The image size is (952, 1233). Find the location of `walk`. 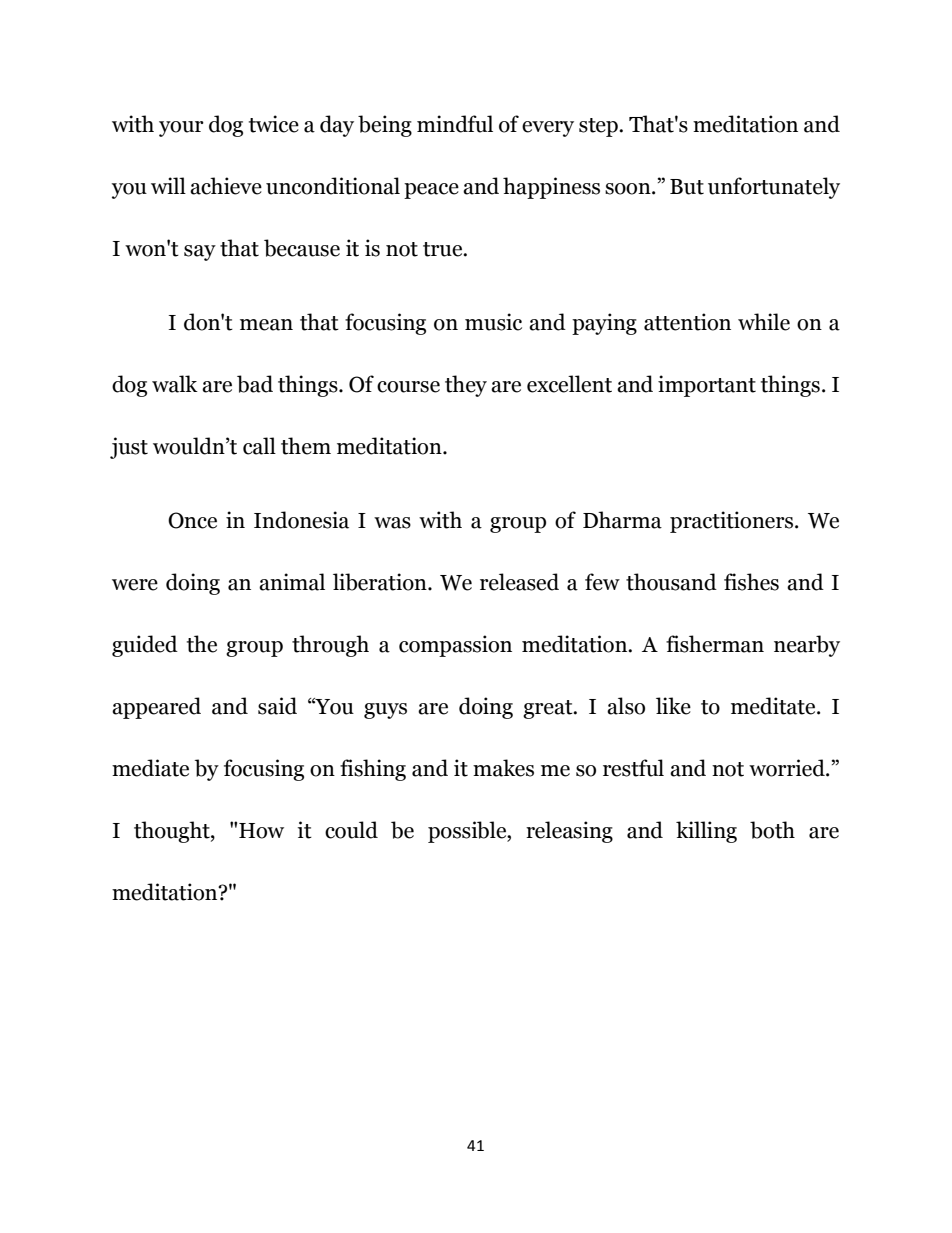

walk is located at coordinates (175, 384).
